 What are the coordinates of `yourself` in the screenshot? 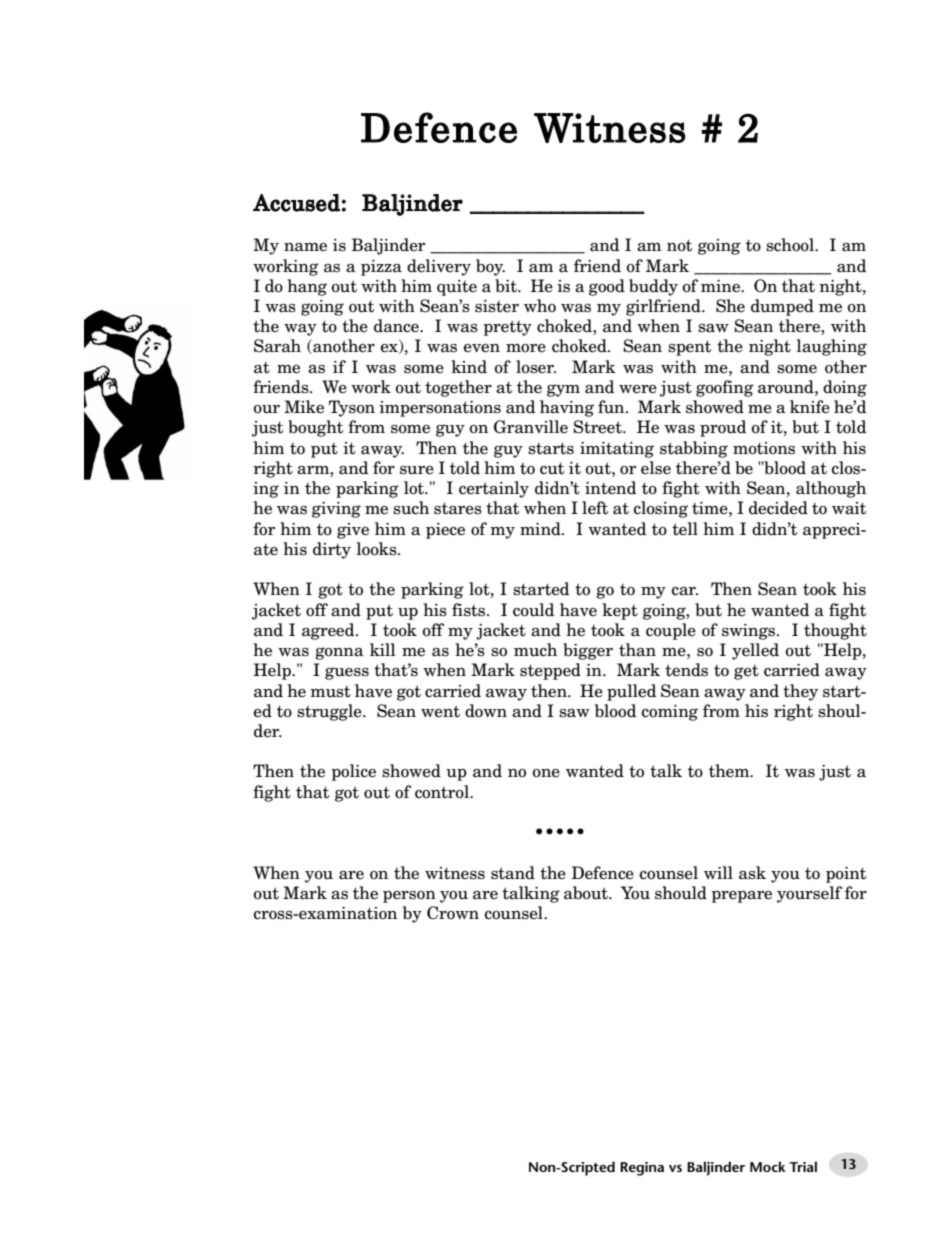 It's located at (809, 894).
